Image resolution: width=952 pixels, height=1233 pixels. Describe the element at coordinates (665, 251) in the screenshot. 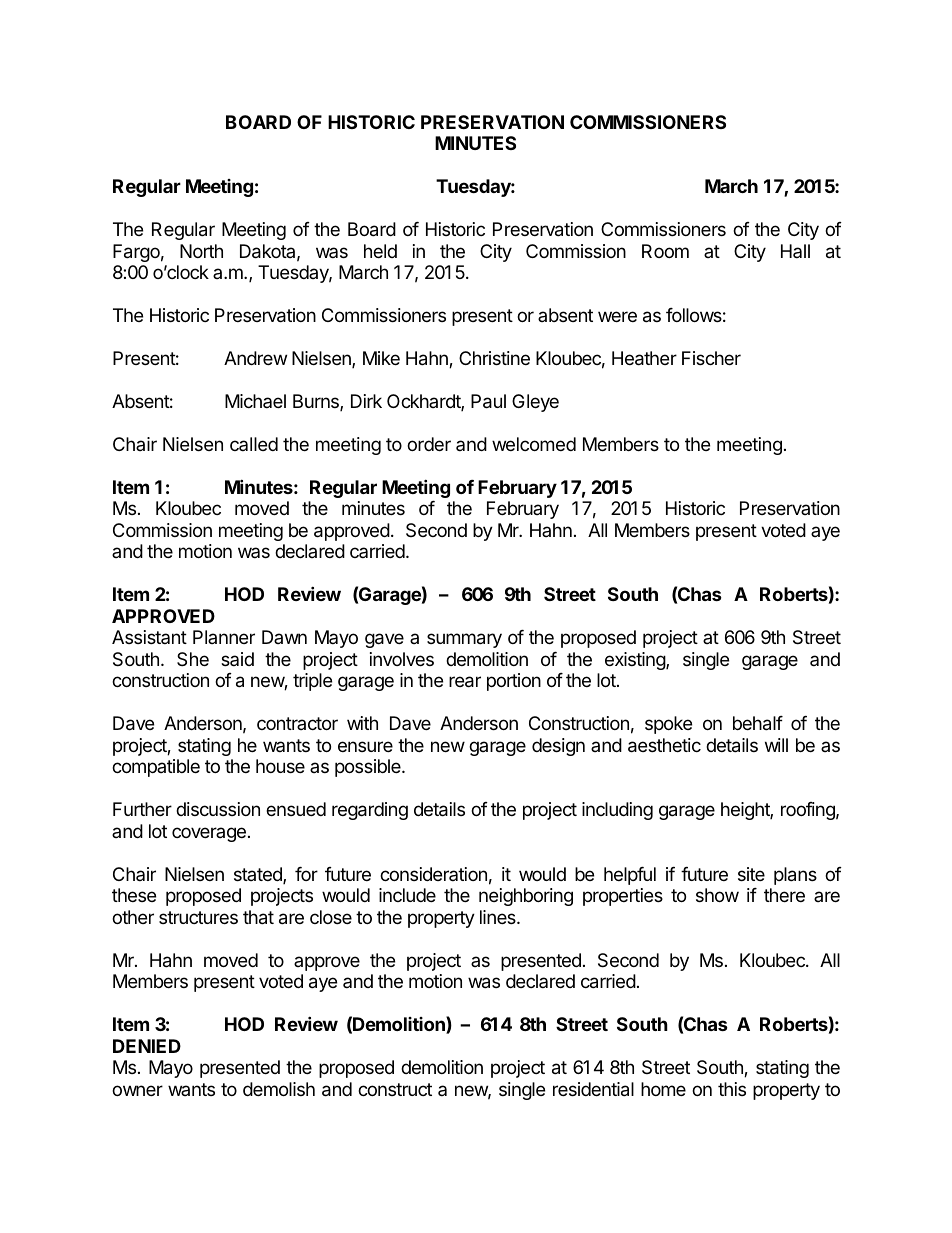

I see `Room` at that location.
